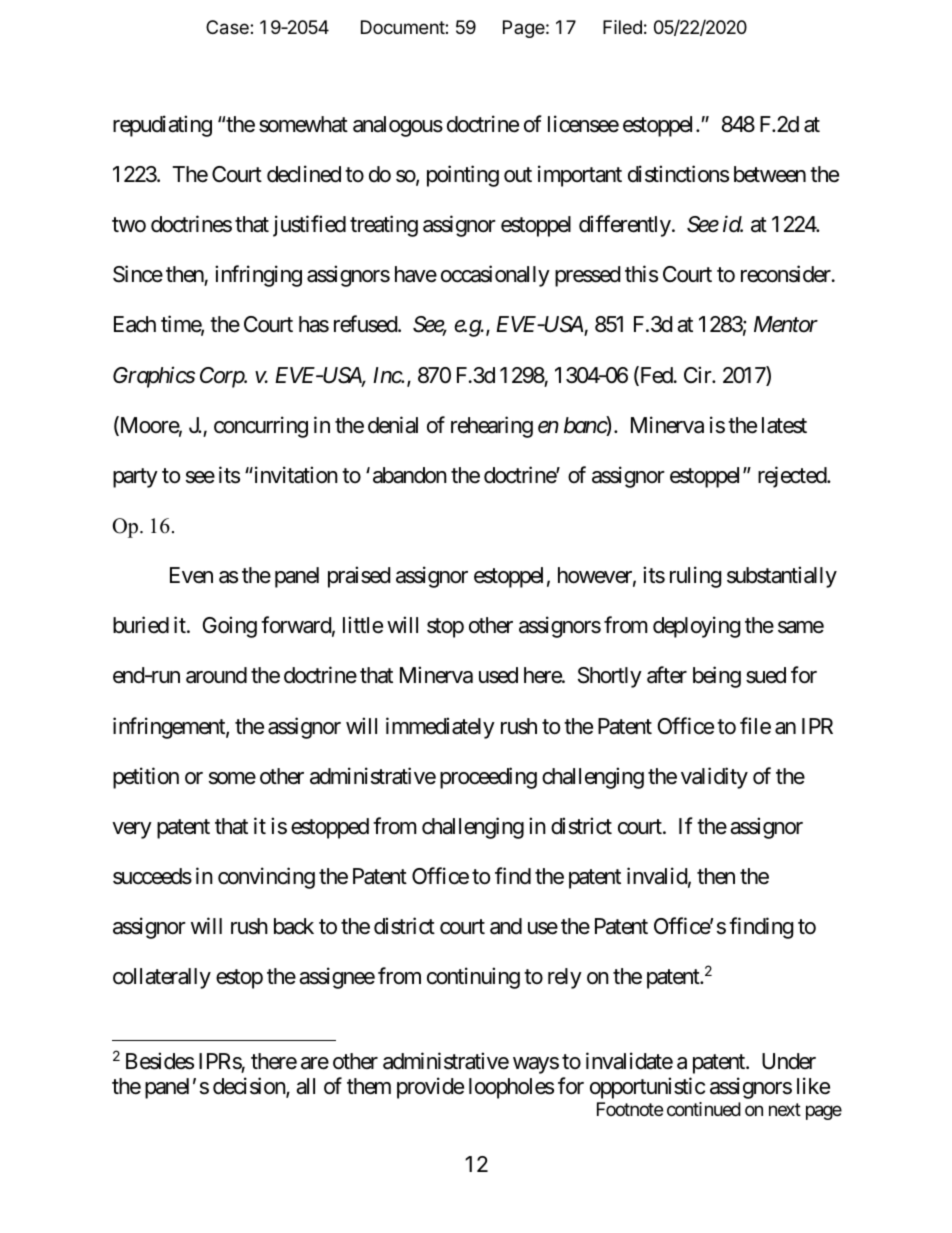 This document has height=1233, width=952. I want to click on praised, so click(359, 577).
